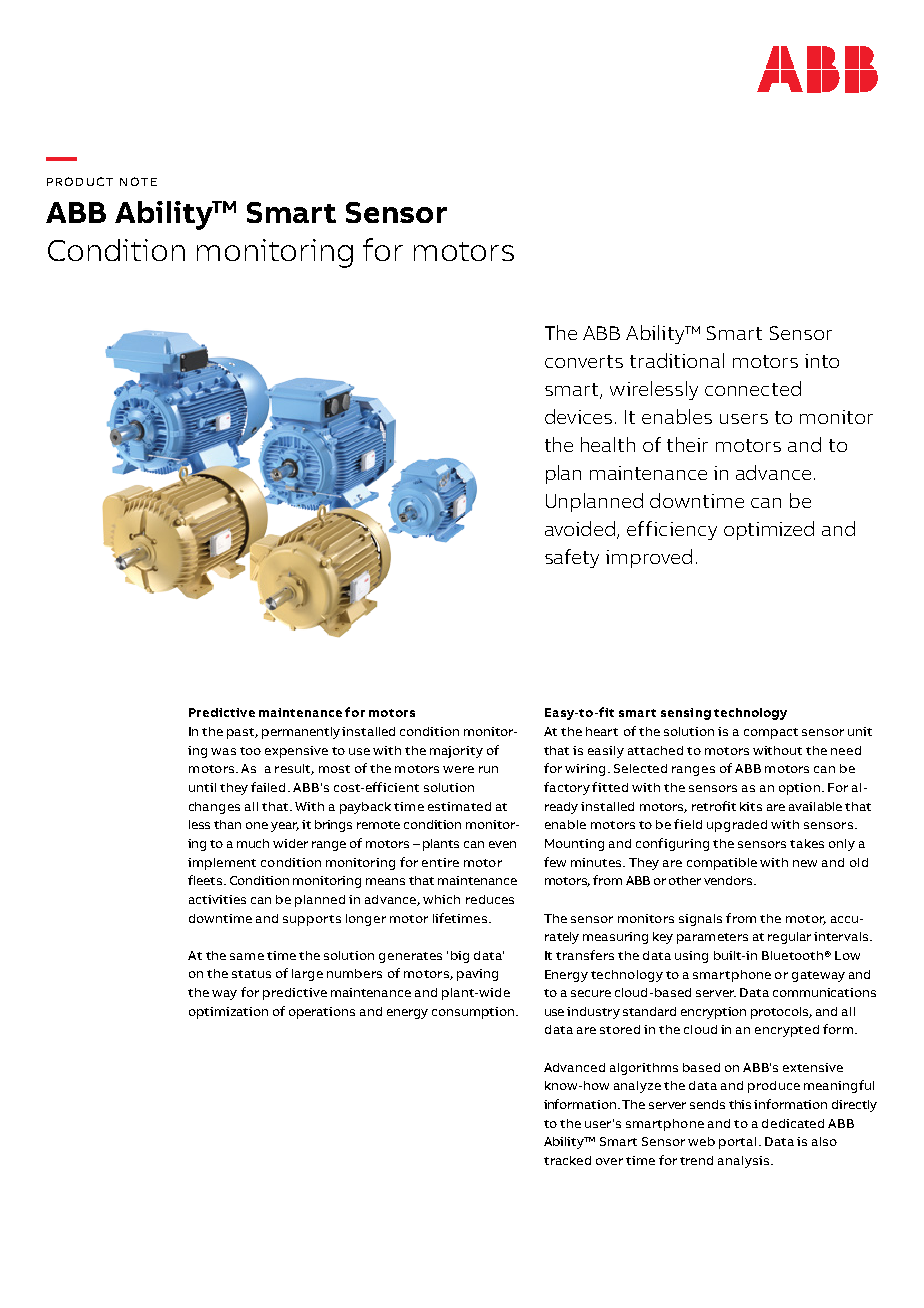 The image size is (924, 1308). What do you see at coordinates (296, 752) in the image?
I see `expensive` at bounding box center [296, 752].
